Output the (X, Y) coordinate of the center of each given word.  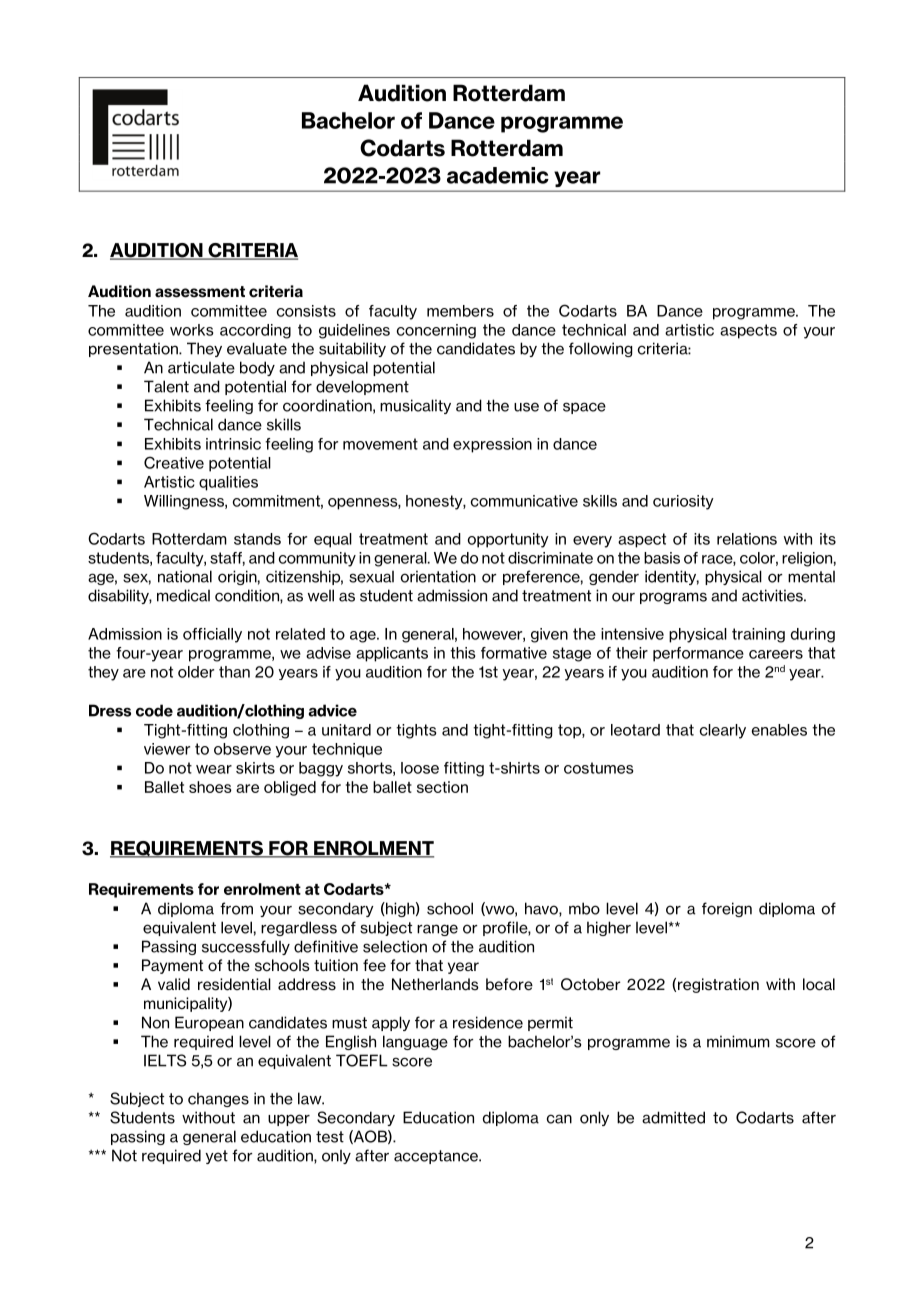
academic (498, 175)
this (462, 653)
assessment (200, 292)
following (600, 349)
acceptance (437, 1157)
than (234, 672)
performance (698, 654)
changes (218, 1099)
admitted (673, 1117)
